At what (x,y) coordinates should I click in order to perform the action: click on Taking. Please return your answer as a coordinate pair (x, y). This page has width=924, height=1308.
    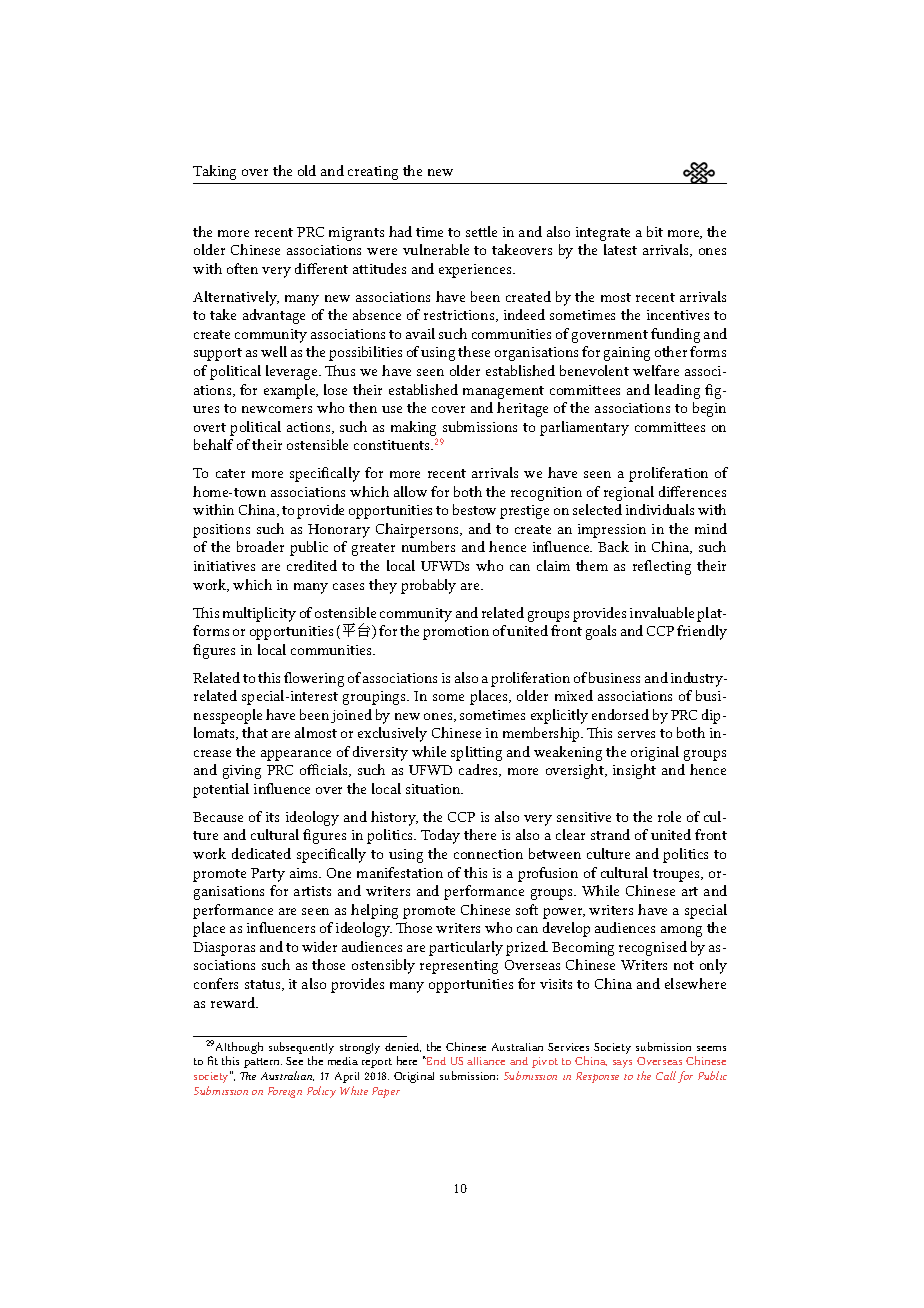
    Looking at the image, I should click on (214, 172).
